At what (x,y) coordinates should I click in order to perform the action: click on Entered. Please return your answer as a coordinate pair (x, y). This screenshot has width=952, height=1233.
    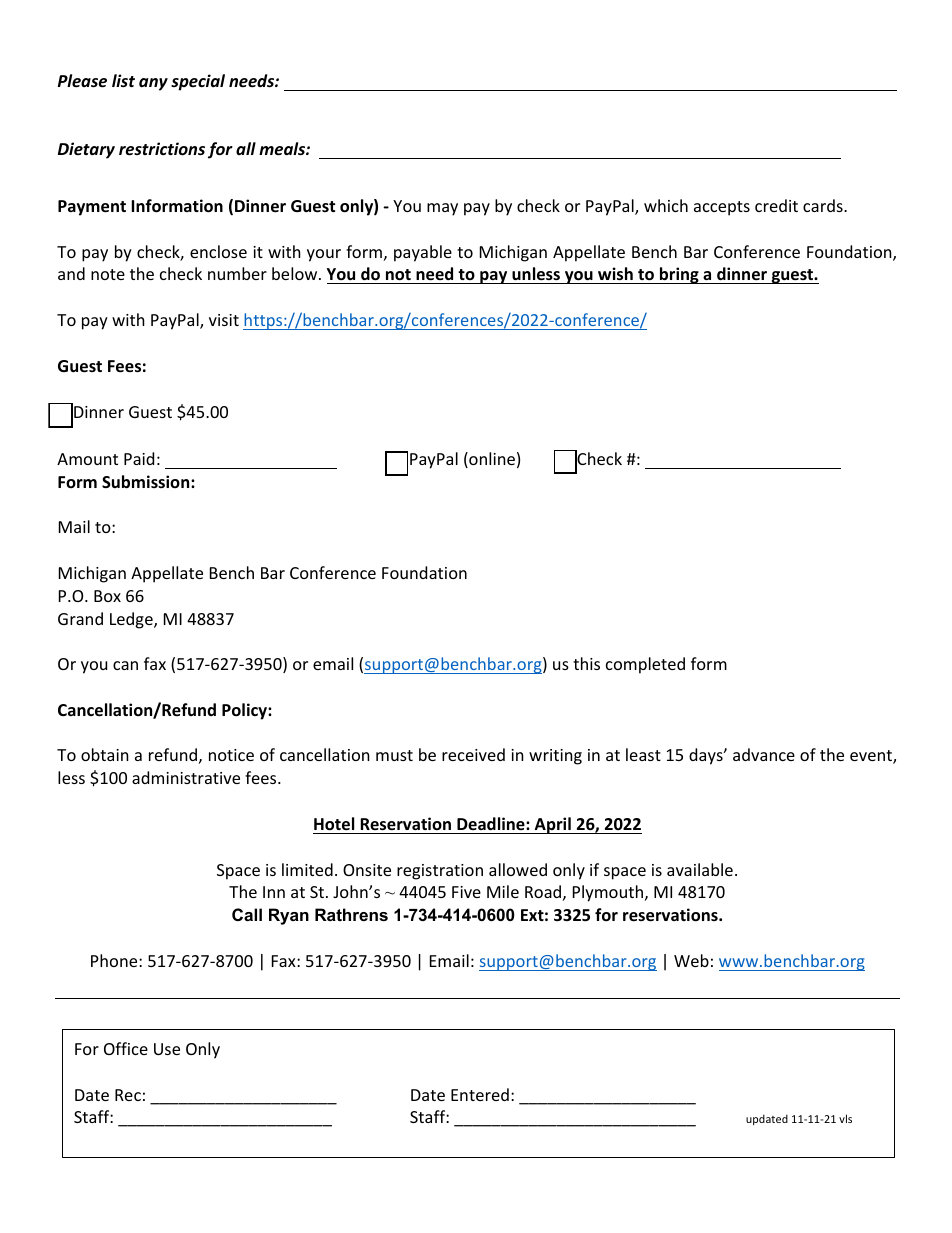
    Looking at the image, I should click on (480, 1094).
